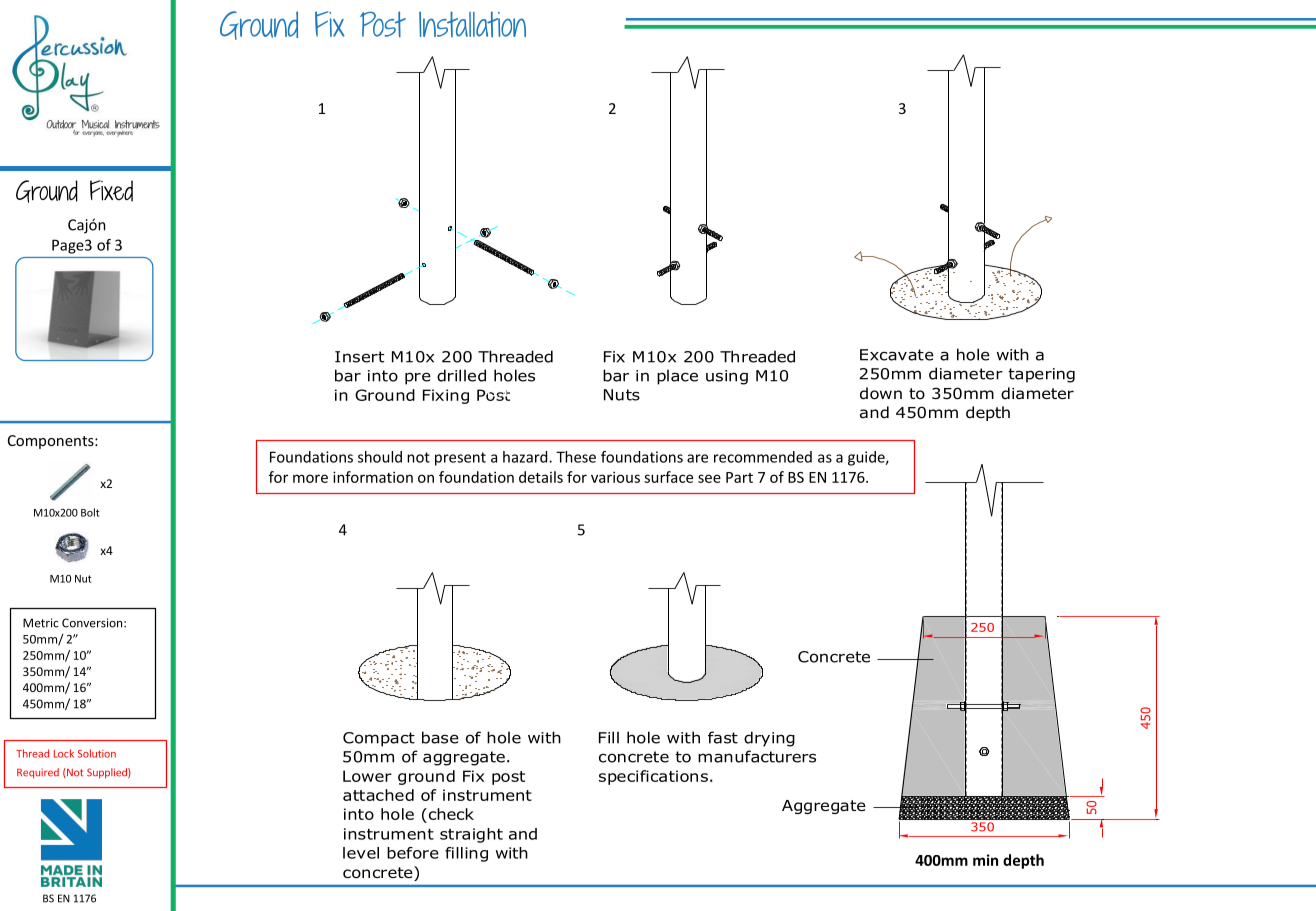 The width and height of the screenshot is (1316, 911). I want to click on more, so click(310, 478).
